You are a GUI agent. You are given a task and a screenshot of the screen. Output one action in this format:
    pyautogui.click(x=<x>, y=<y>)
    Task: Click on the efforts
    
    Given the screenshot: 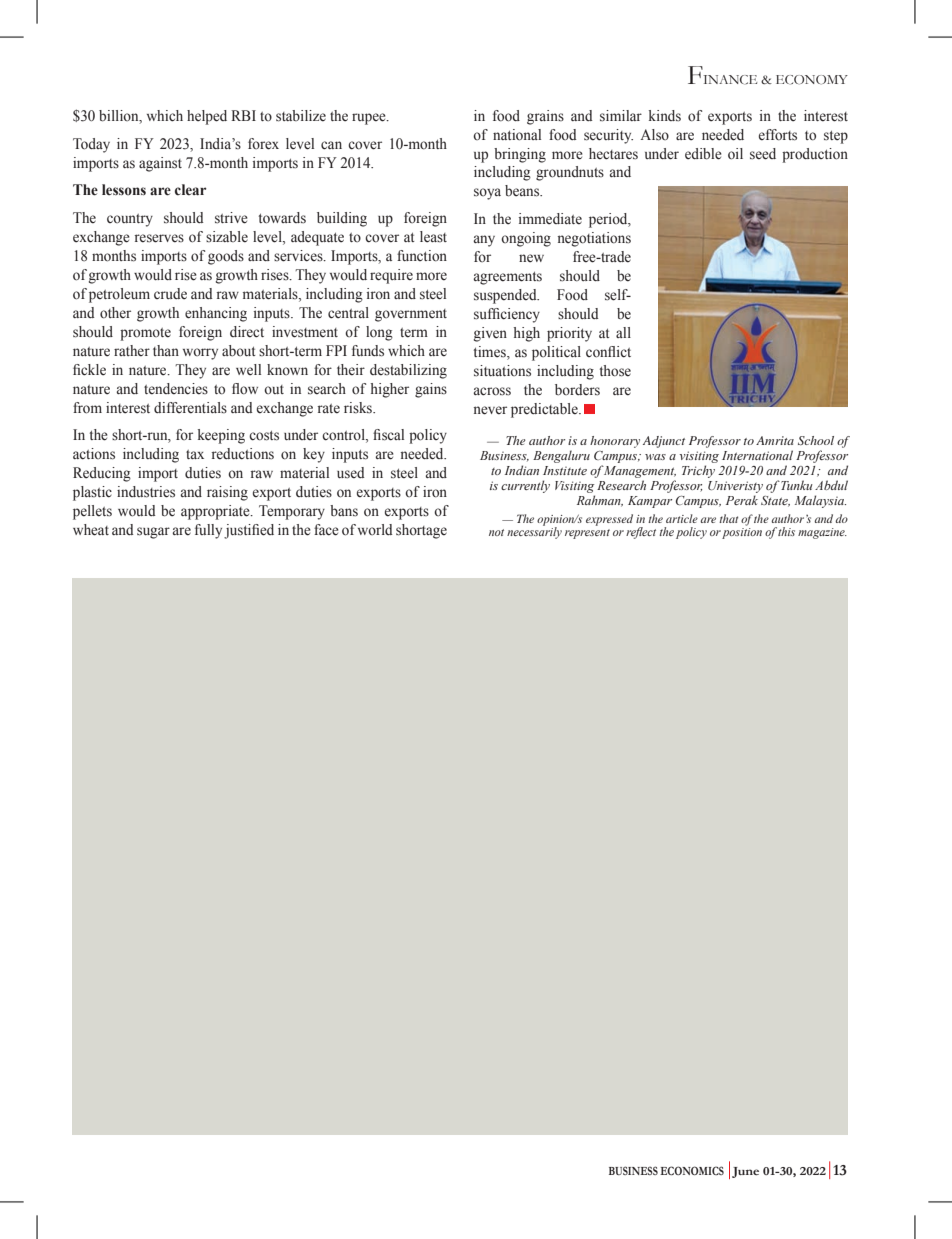 What is the action you would take?
    pyautogui.click(x=778, y=135)
